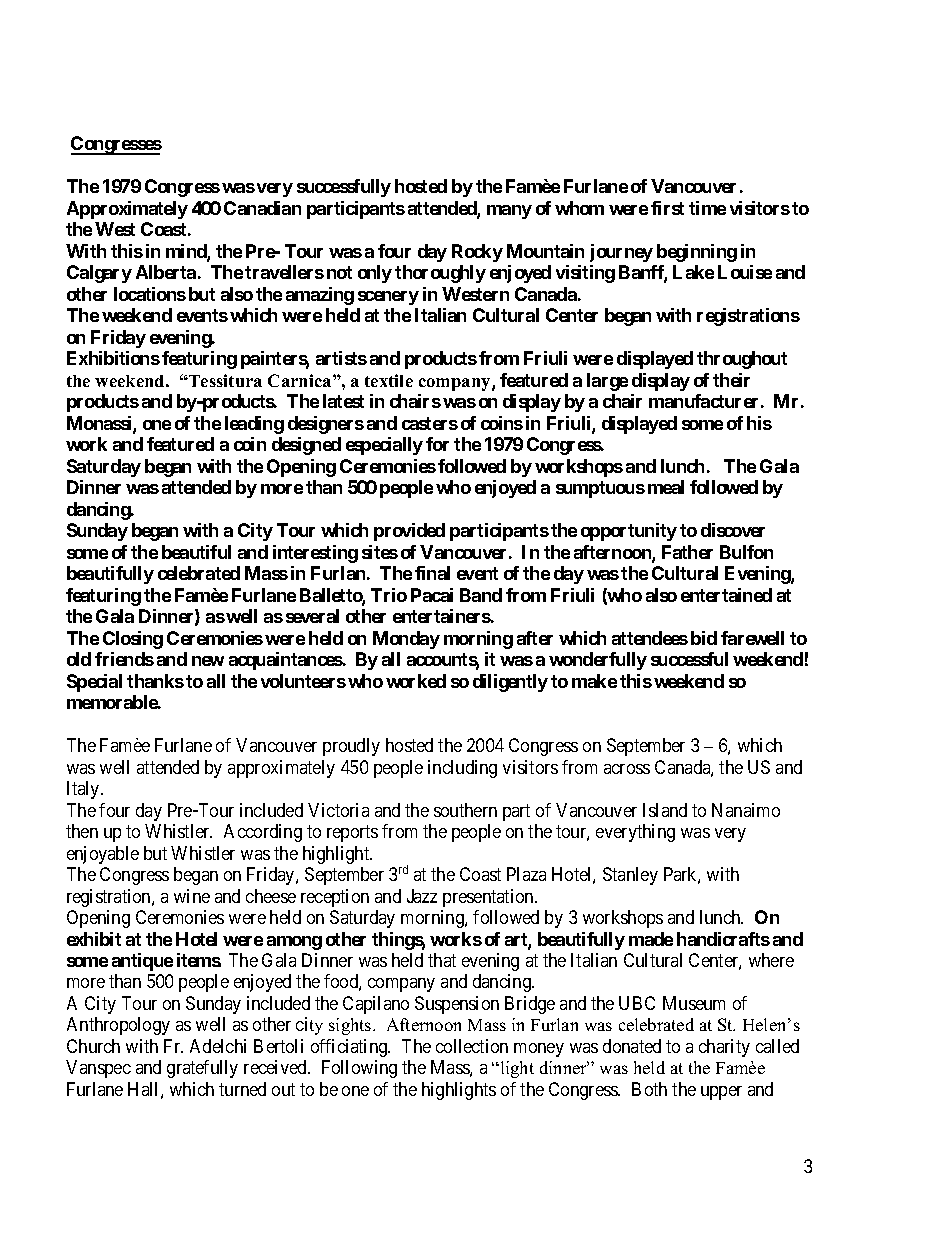  What do you see at coordinates (477, 253) in the screenshot?
I see `Rocky` at bounding box center [477, 253].
